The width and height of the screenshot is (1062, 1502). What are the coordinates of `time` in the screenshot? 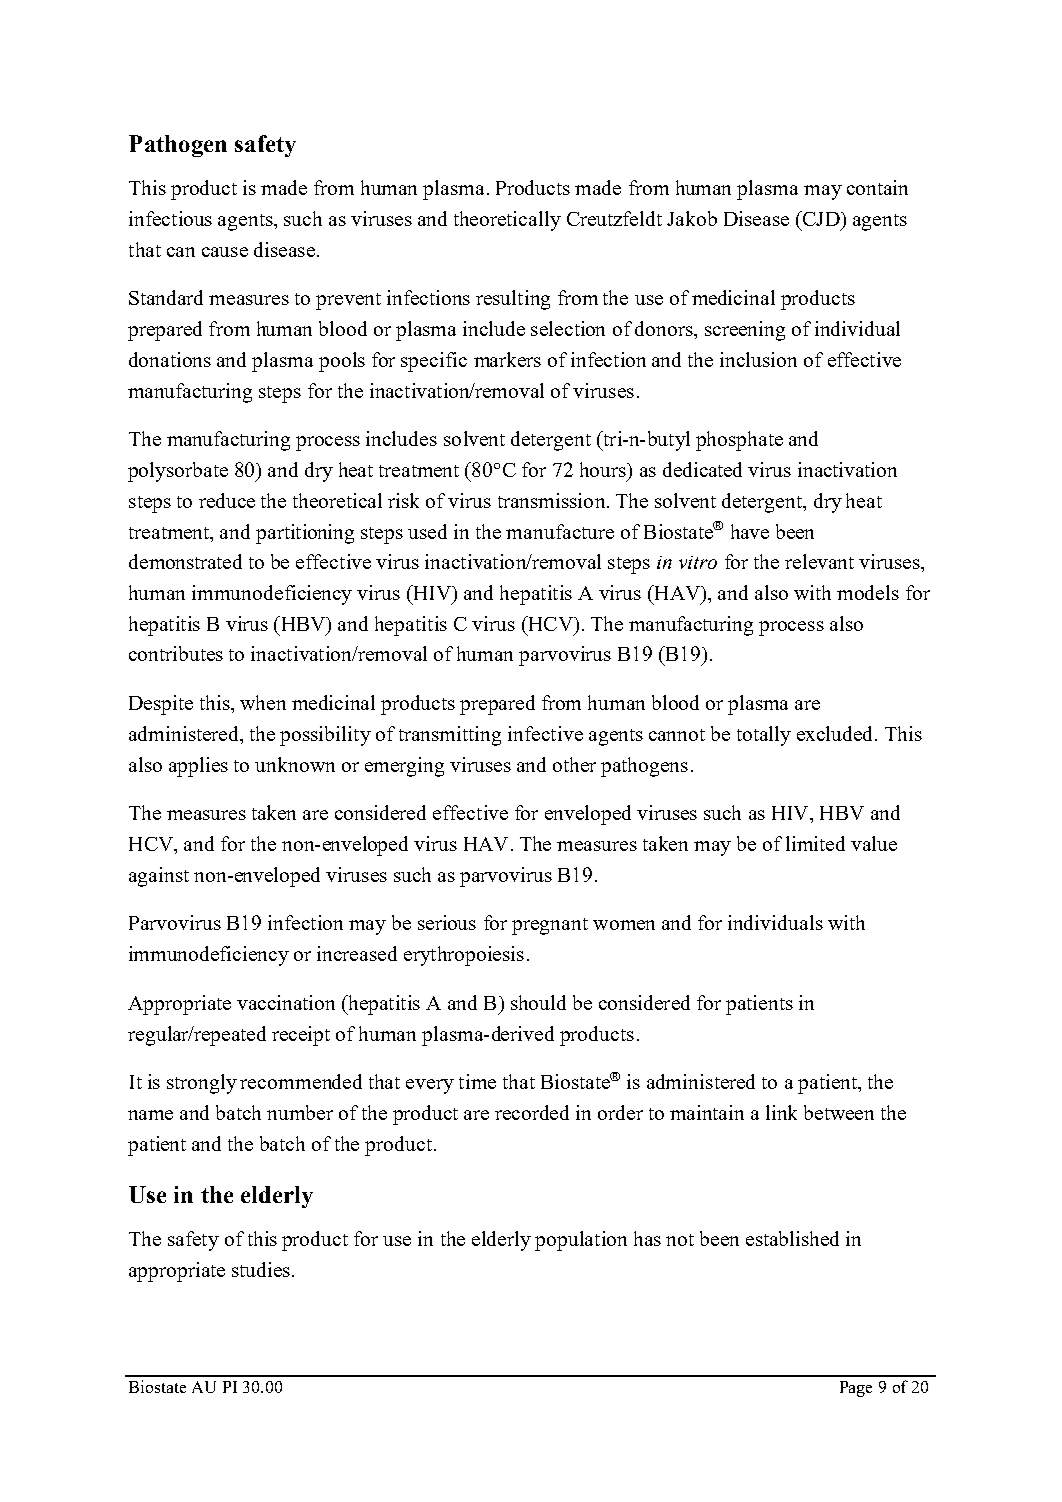 It's located at (477, 1081).
